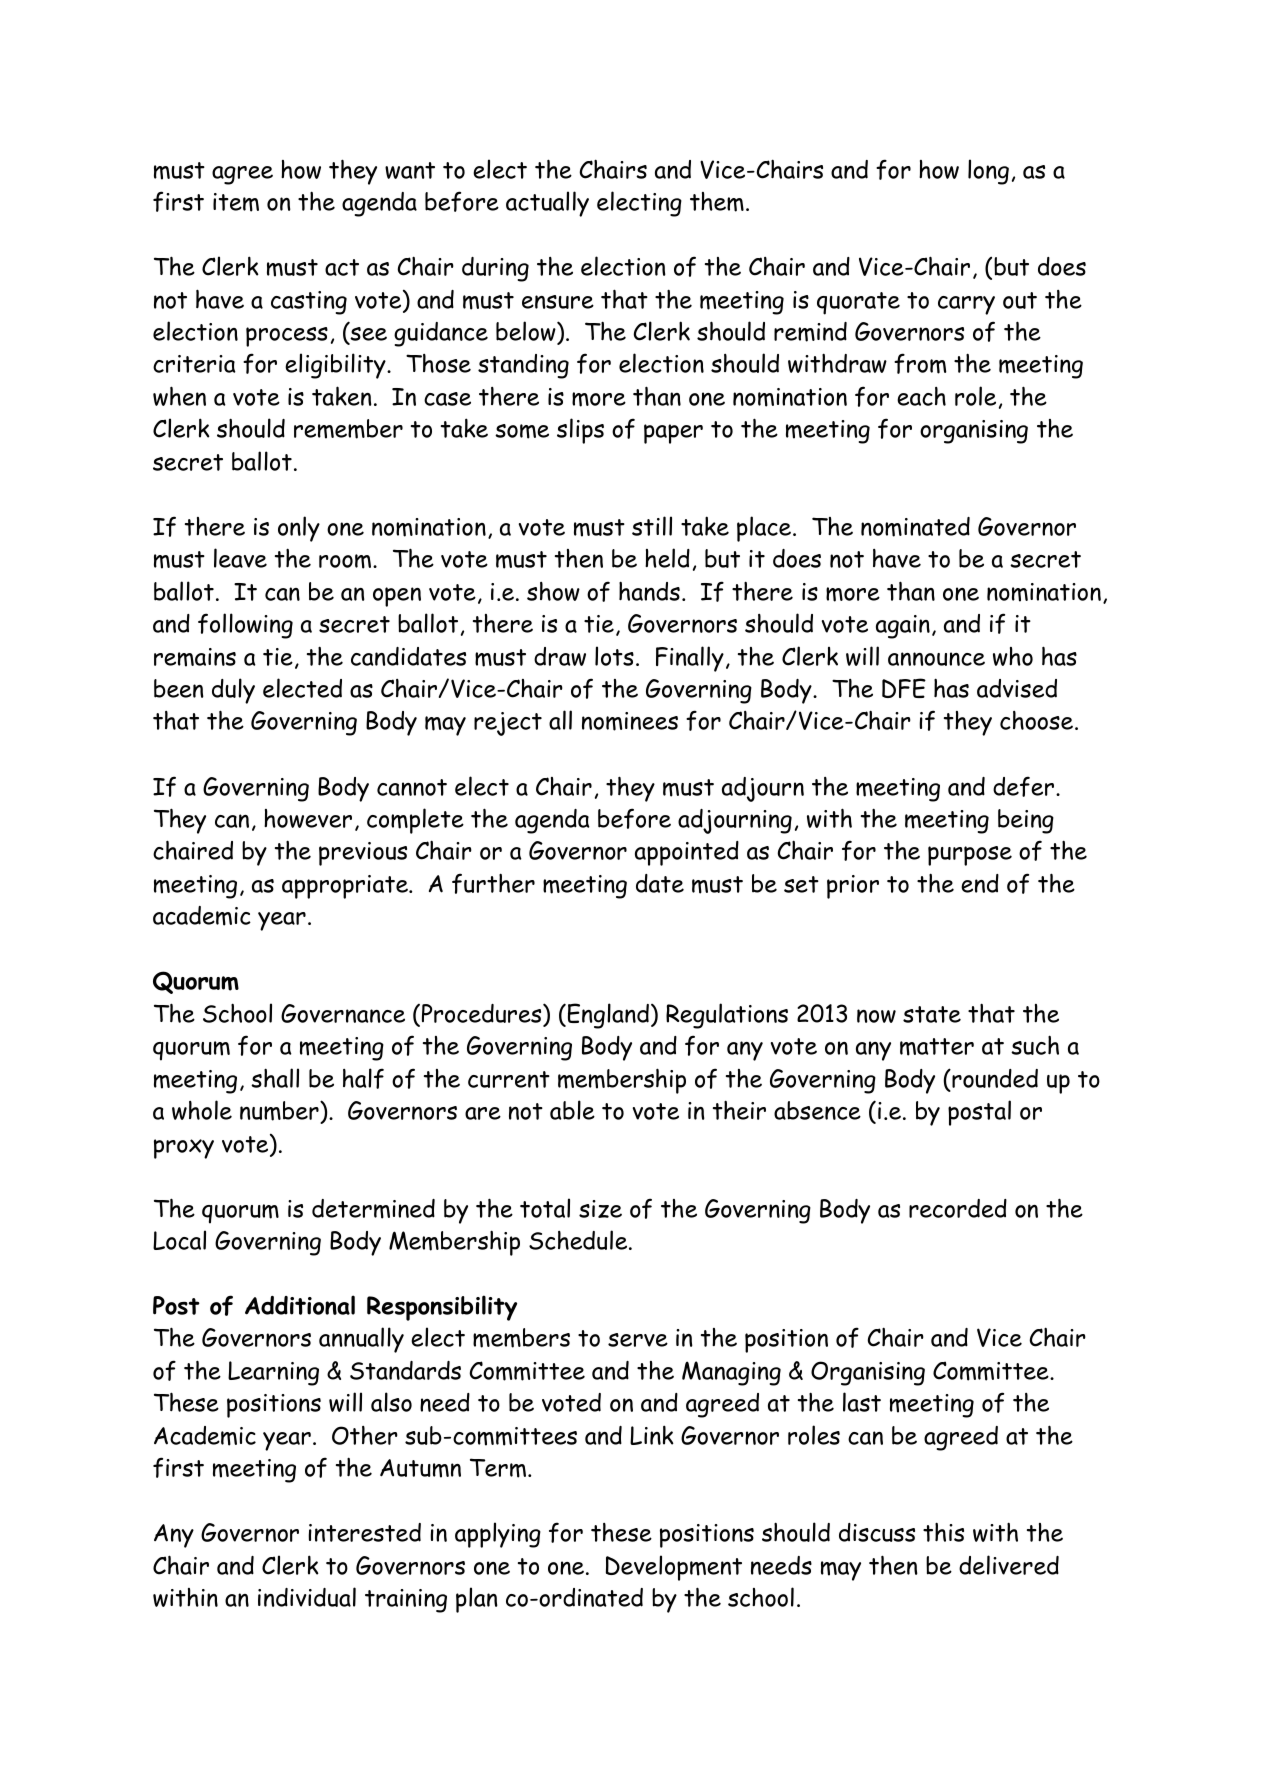 The height and width of the image is (1783, 1261). What do you see at coordinates (674, 1568) in the image?
I see `Development` at bounding box center [674, 1568].
